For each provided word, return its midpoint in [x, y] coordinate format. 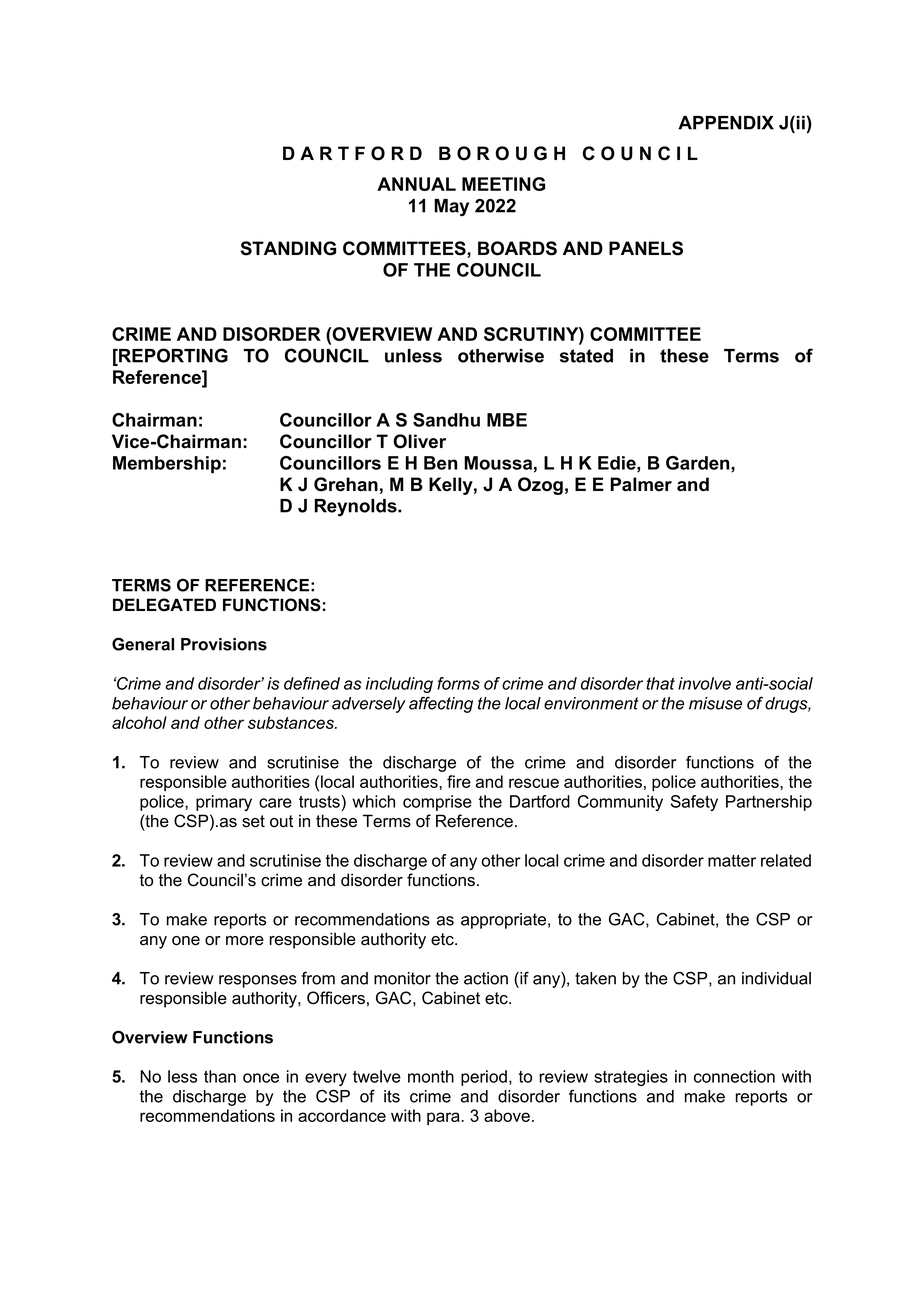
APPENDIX [726, 123]
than [220, 1076]
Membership [167, 465]
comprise [437, 803]
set [253, 821]
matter [732, 861]
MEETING [503, 184]
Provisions [224, 644]
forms [458, 683]
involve [704, 683]
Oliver [419, 441]
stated [586, 356]
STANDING [288, 248]
